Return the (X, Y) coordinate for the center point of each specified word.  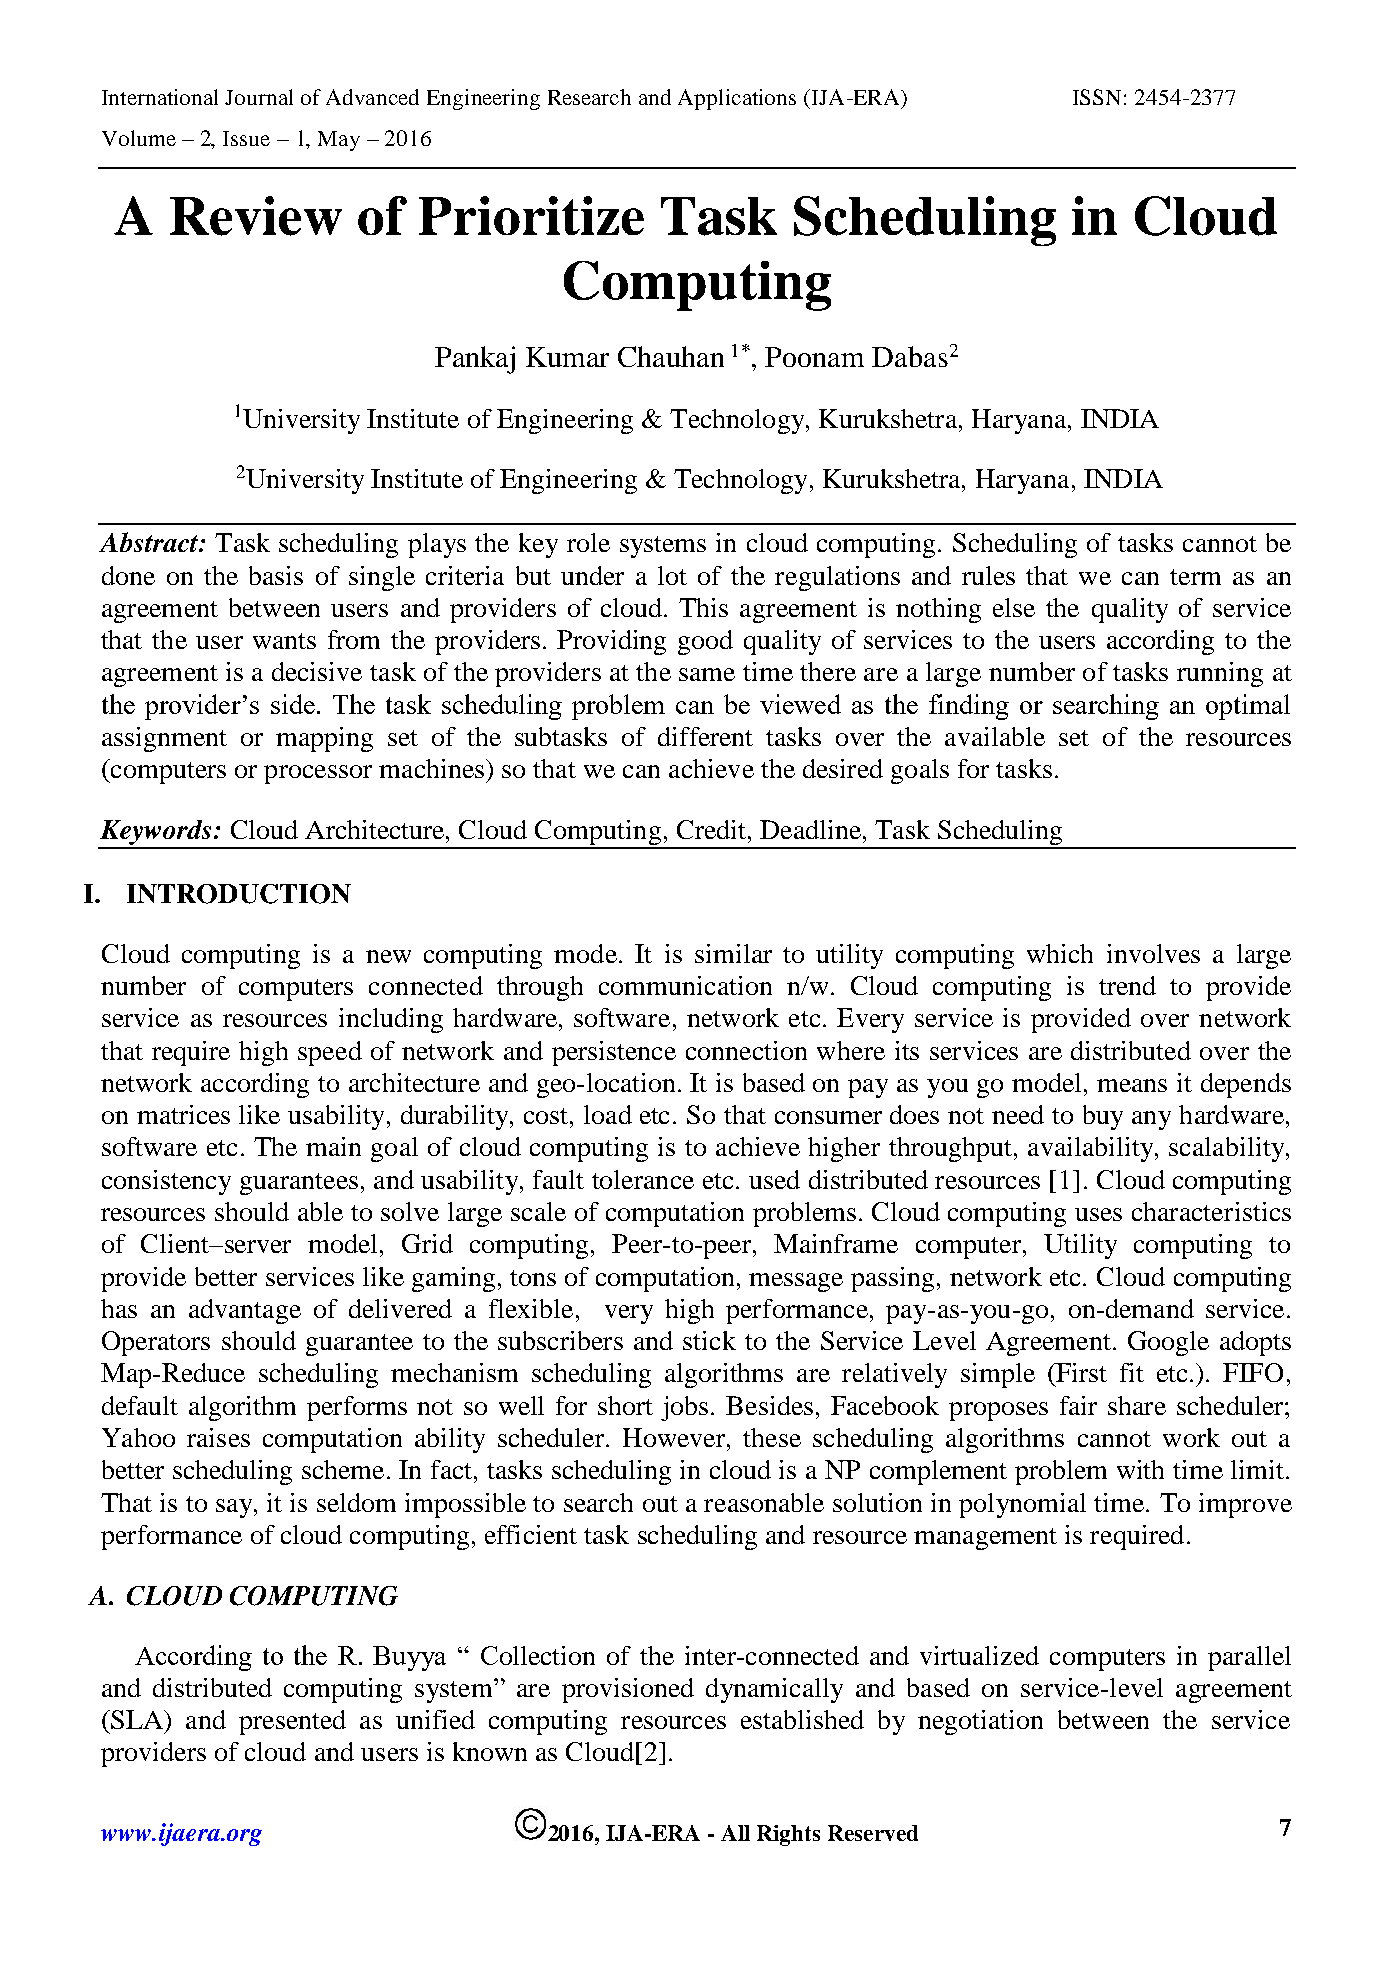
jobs (686, 1408)
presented (292, 1722)
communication (685, 985)
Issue (246, 138)
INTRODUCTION (239, 894)
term (1195, 577)
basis (276, 575)
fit (1132, 1372)
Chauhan (671, 356)
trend (1127, 985)
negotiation (980, 1722)
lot (672, 575)
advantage (245, 1311)
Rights (788, 1835)
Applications (737, 99)
